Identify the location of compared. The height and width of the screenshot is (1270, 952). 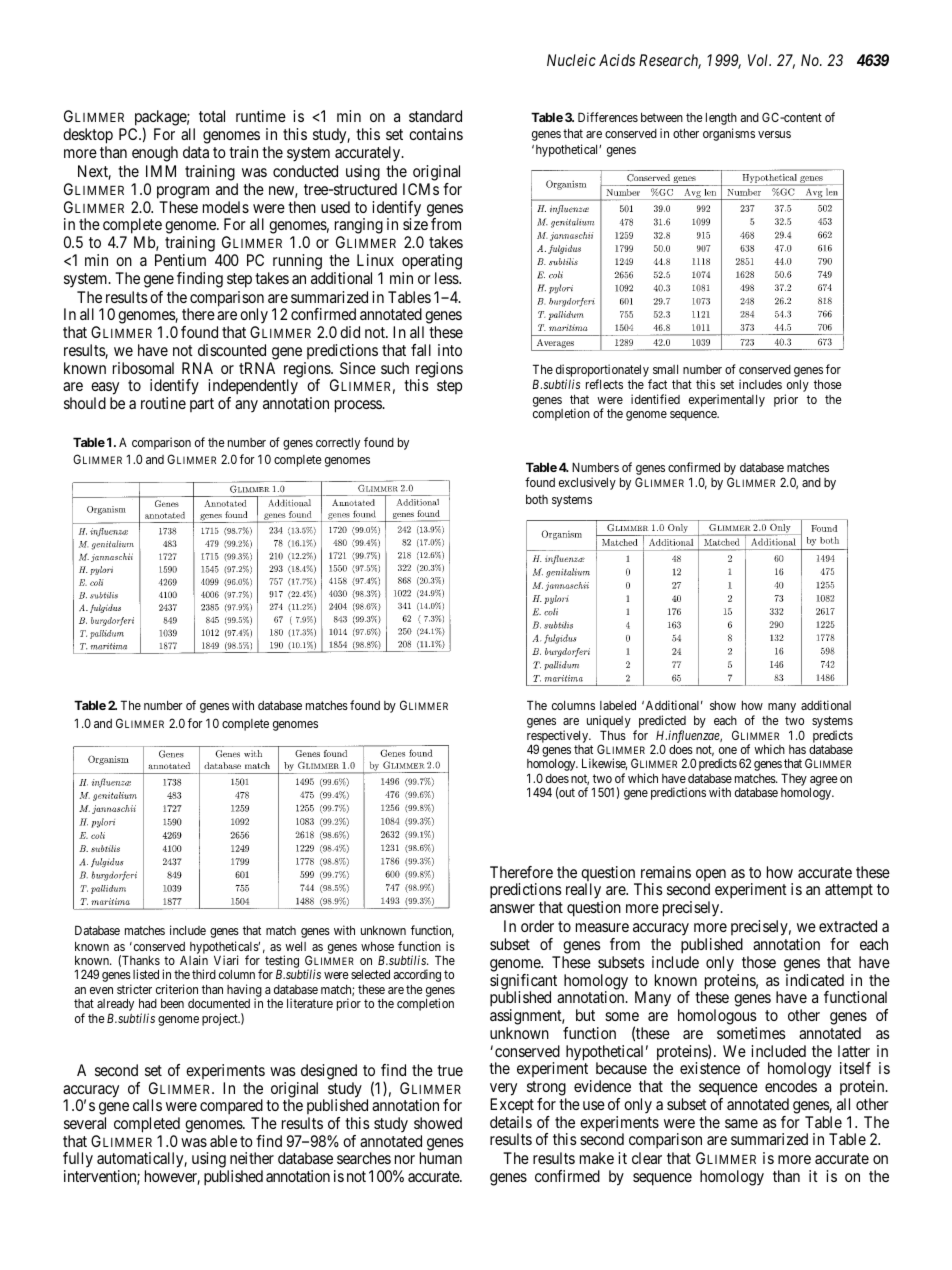
(231, 1108).
